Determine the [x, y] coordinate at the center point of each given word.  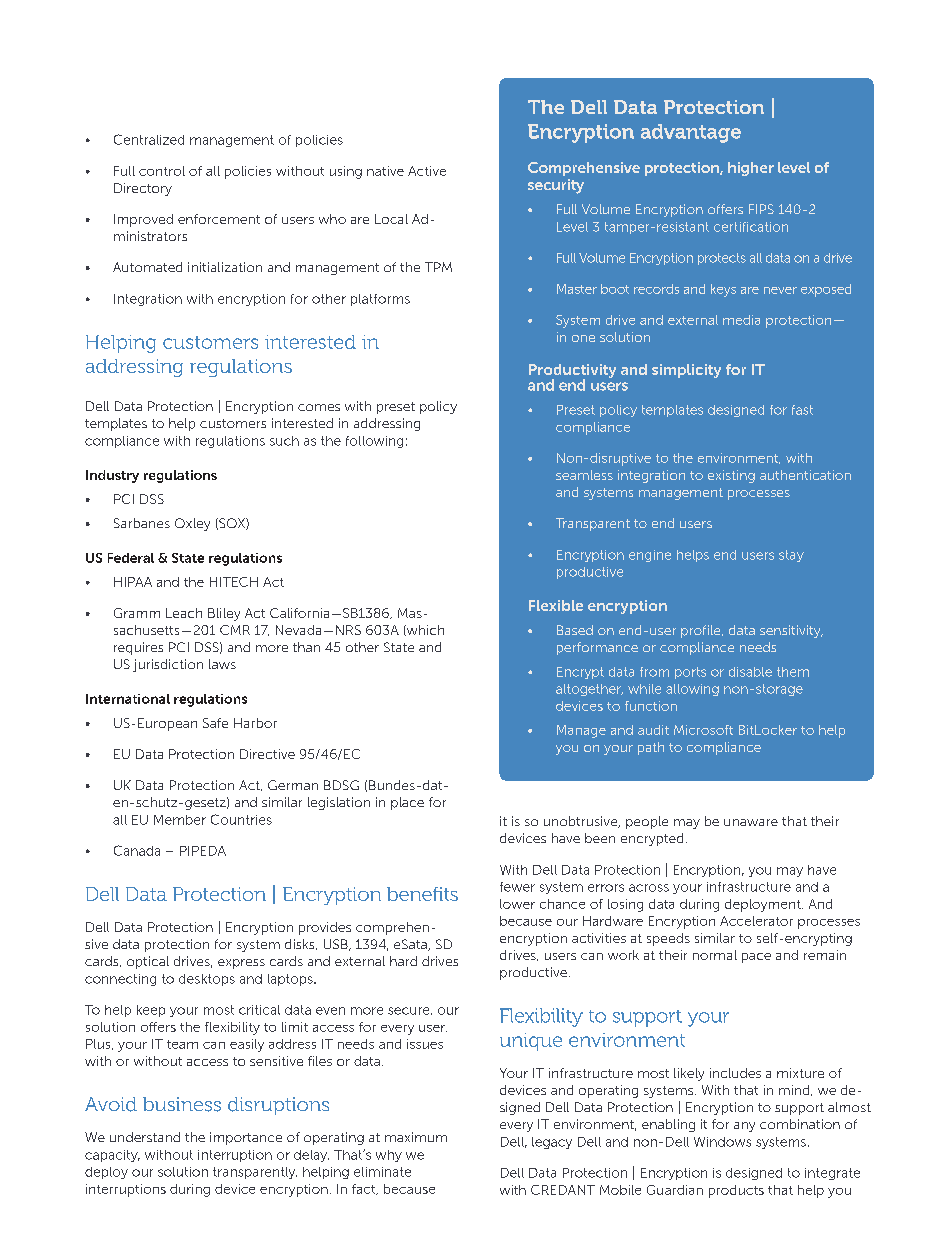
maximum [416, 1137]
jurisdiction [168, 665]
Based [575, 630]
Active [427, 171]
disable [750, 672]
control [162, 171]
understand [145, 1137]
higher [751, 169]
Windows [722, 1142]
